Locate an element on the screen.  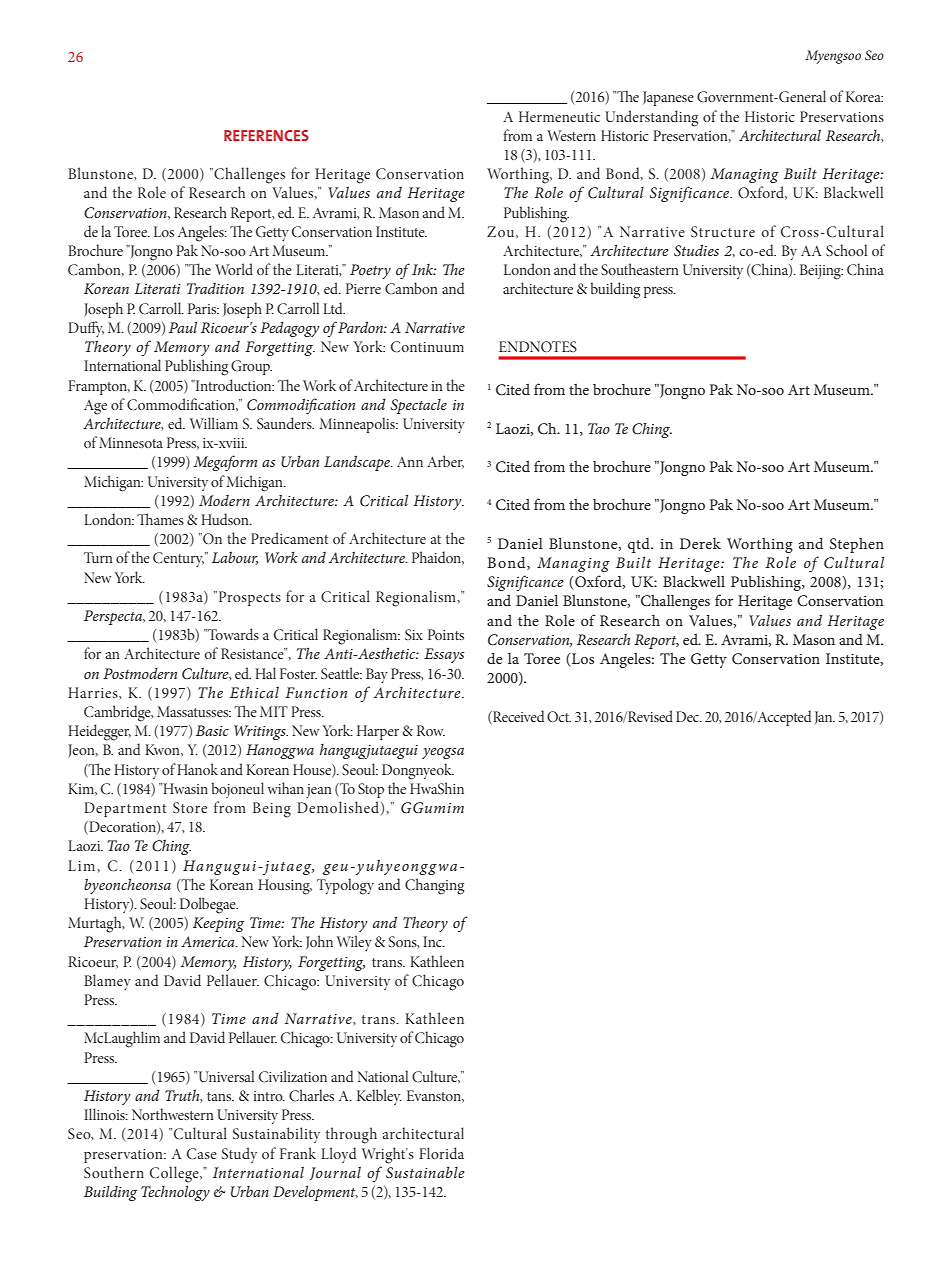
Ann is located at coordinates (410, 462).
